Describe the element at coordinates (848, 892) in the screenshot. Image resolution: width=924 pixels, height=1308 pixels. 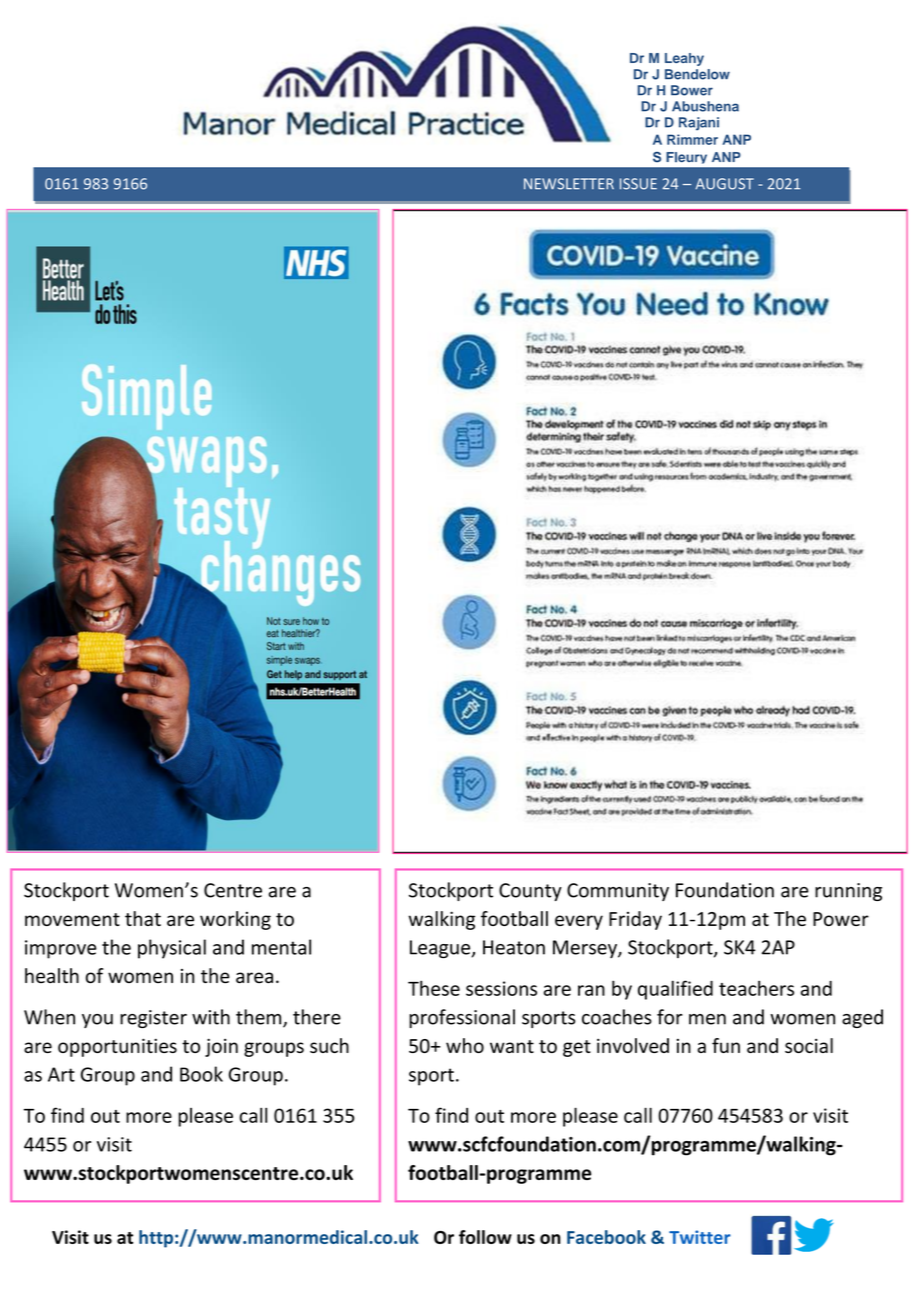
I see `running` at that location.
